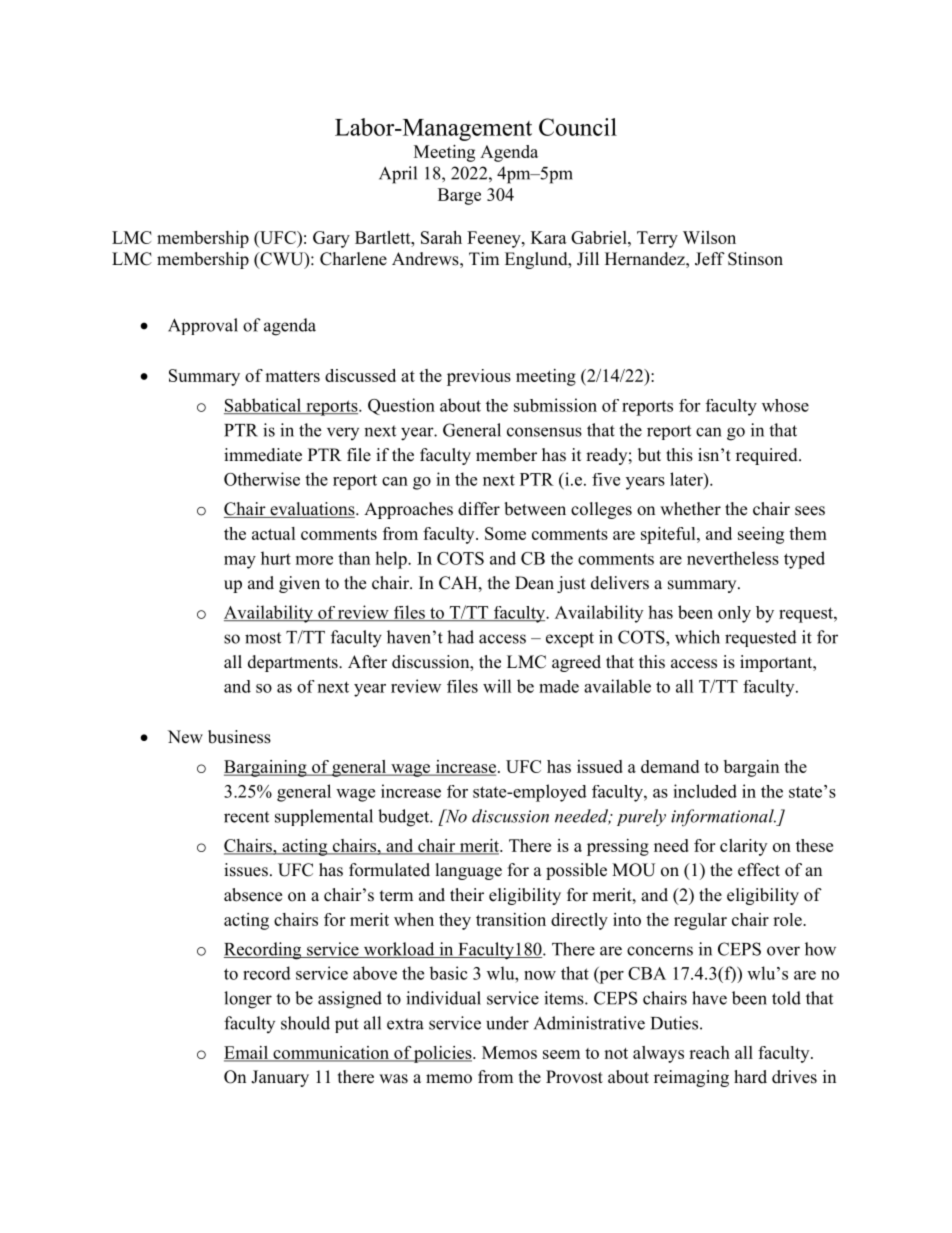 The width and height of the image is (952, 1233). What do you see at coordinates (497, 686) in the image?
I see `will` at bounding box center [497, 686].
